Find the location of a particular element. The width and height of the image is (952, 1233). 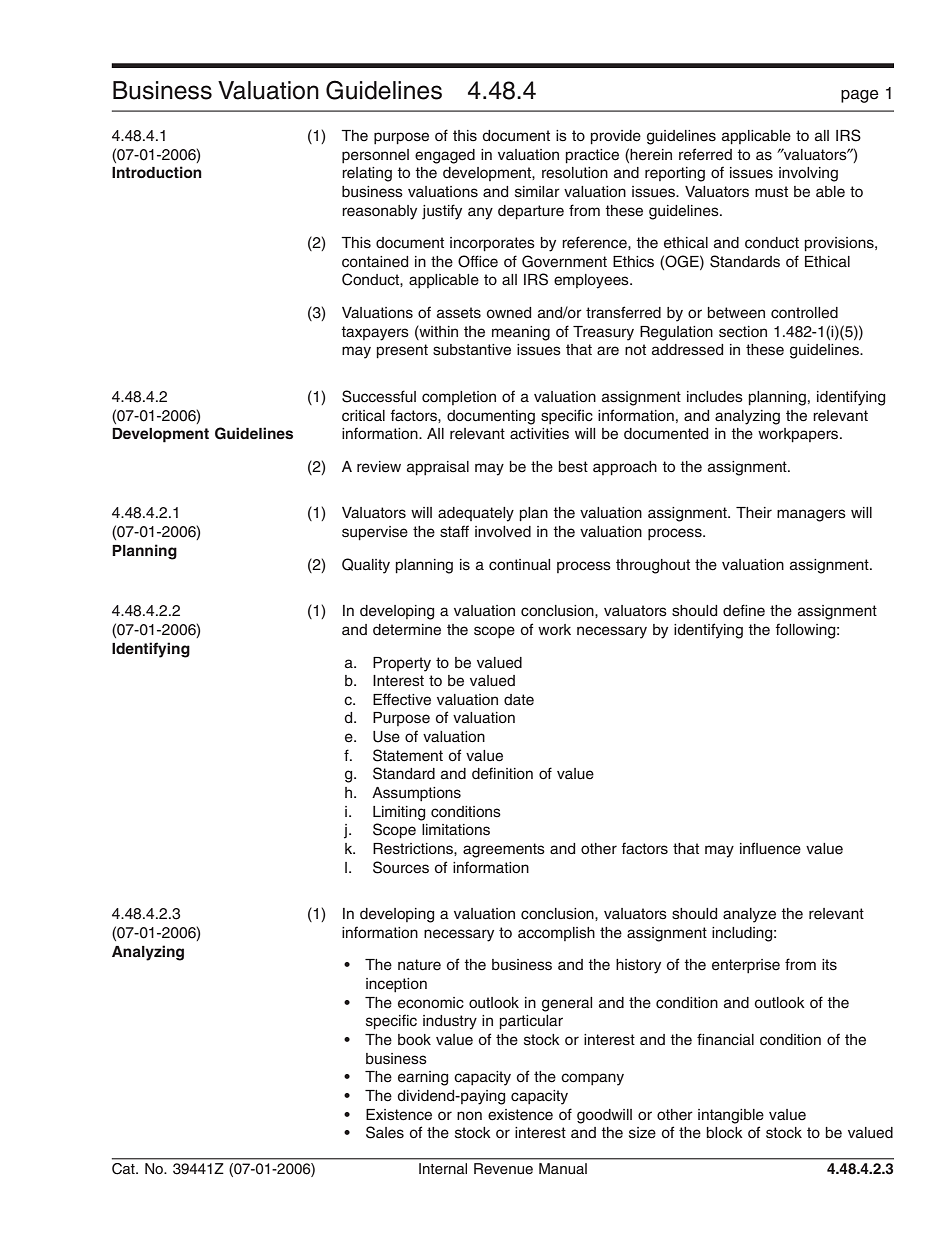

involving is located at coordinates (808, 174).
